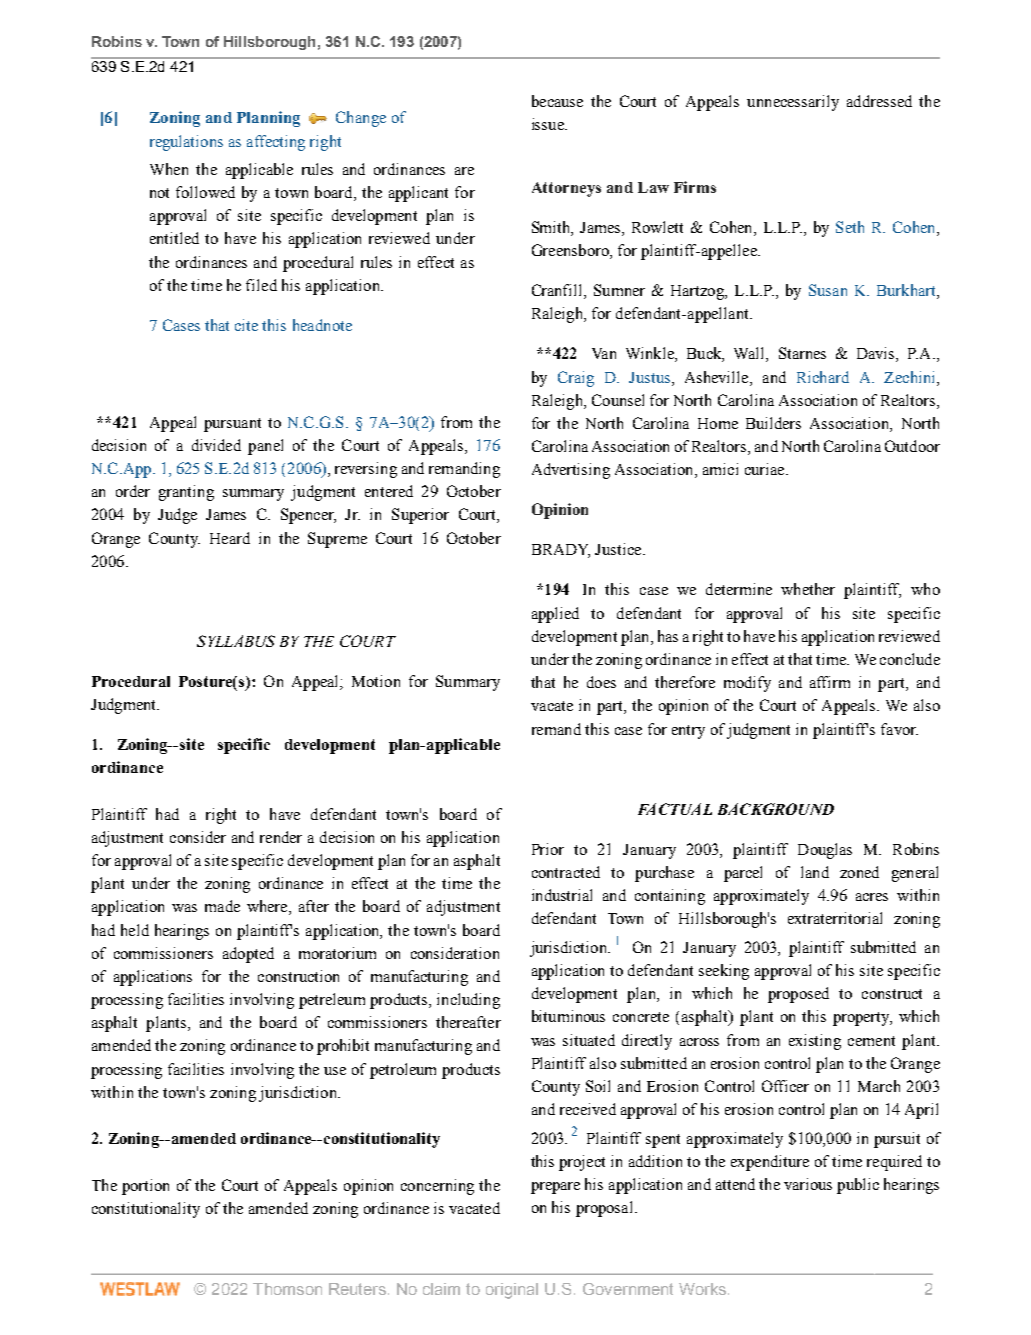 The height and width of the page is (1335, 1031). What do you see at coordinates (601, 682) in the page?
I see `does` at bounding box center [601, 682].
